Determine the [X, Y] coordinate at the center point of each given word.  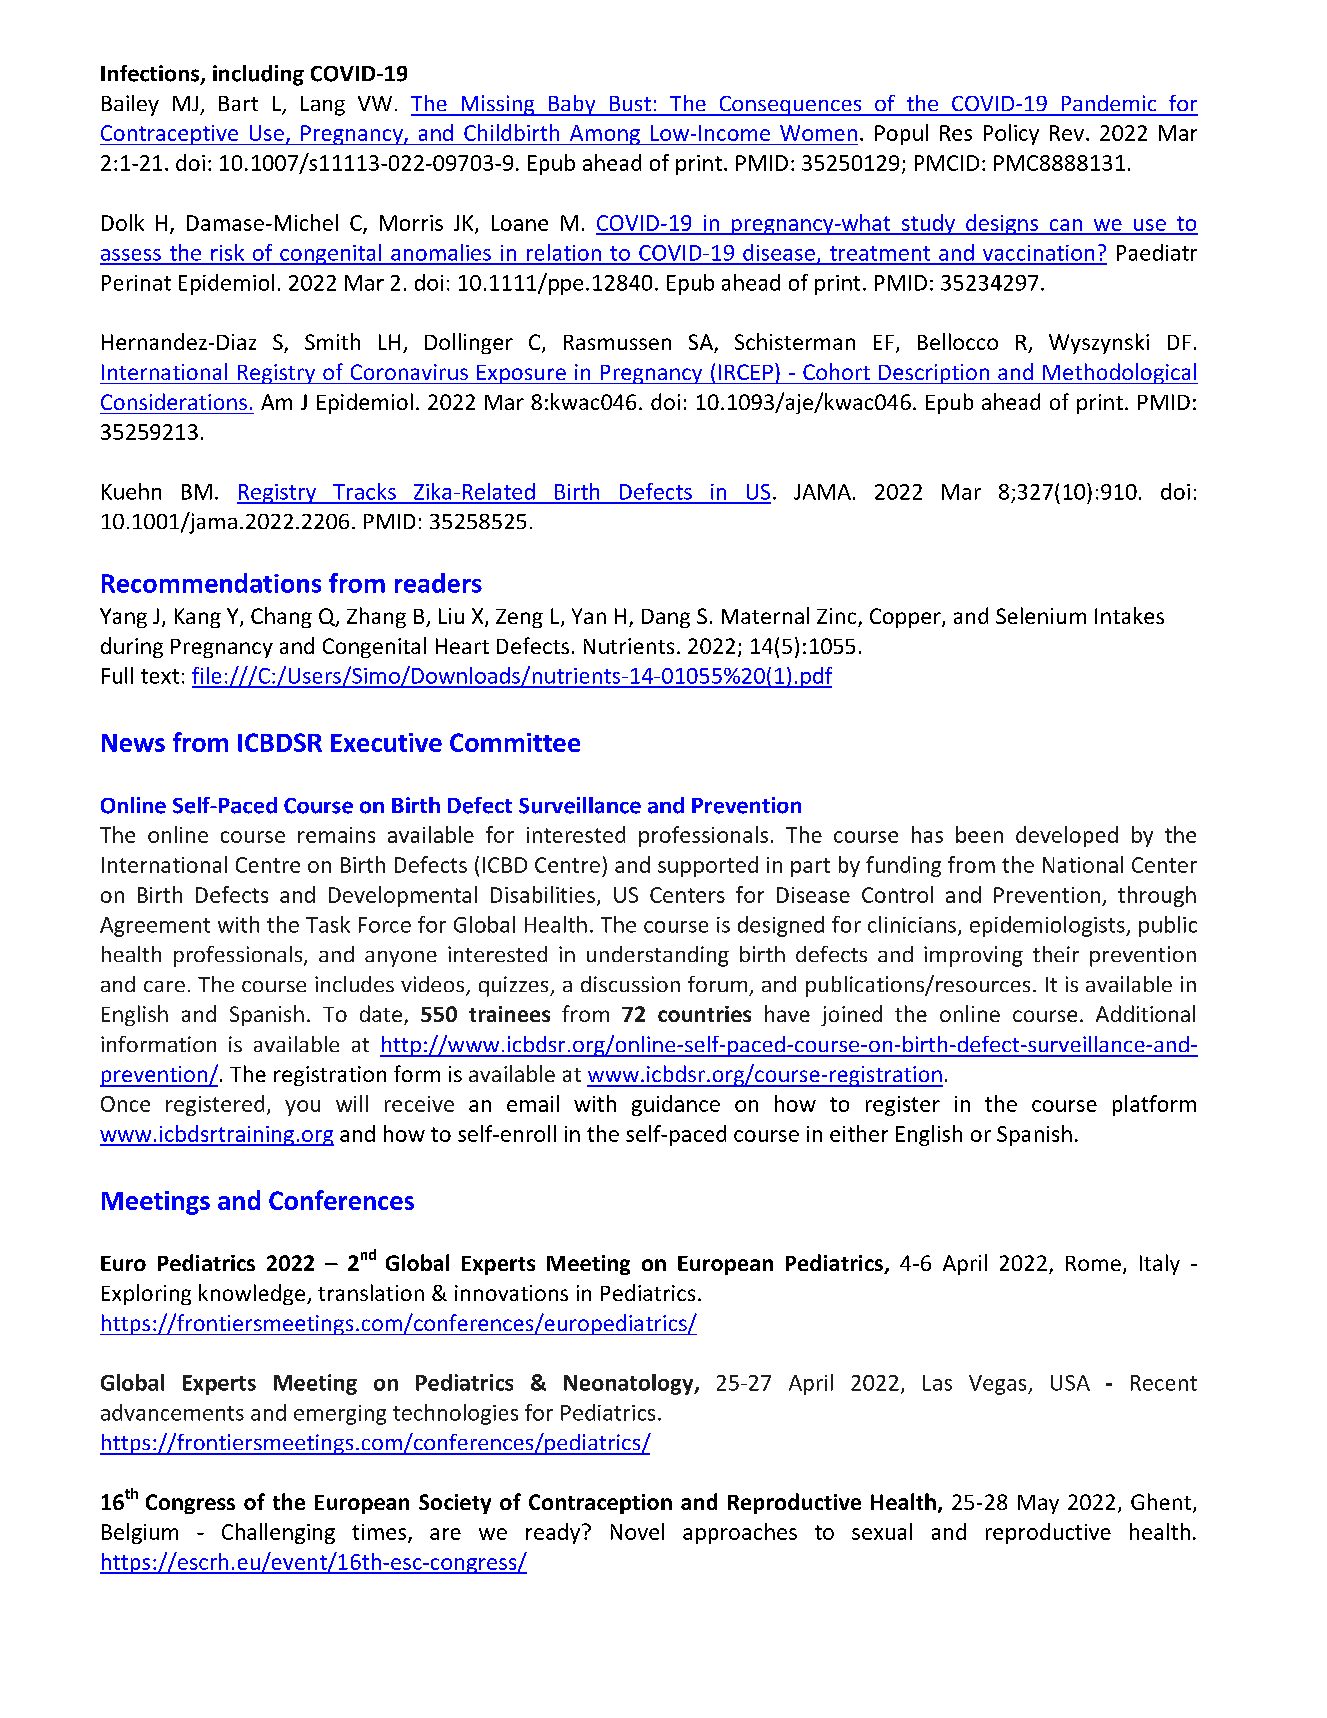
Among [604, 135]
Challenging [278, 1533]
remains [336, 835]
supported [708, 866]
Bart [238, 103]
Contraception [600, 1504]
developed [1067, 836]
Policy [1011, 134]
